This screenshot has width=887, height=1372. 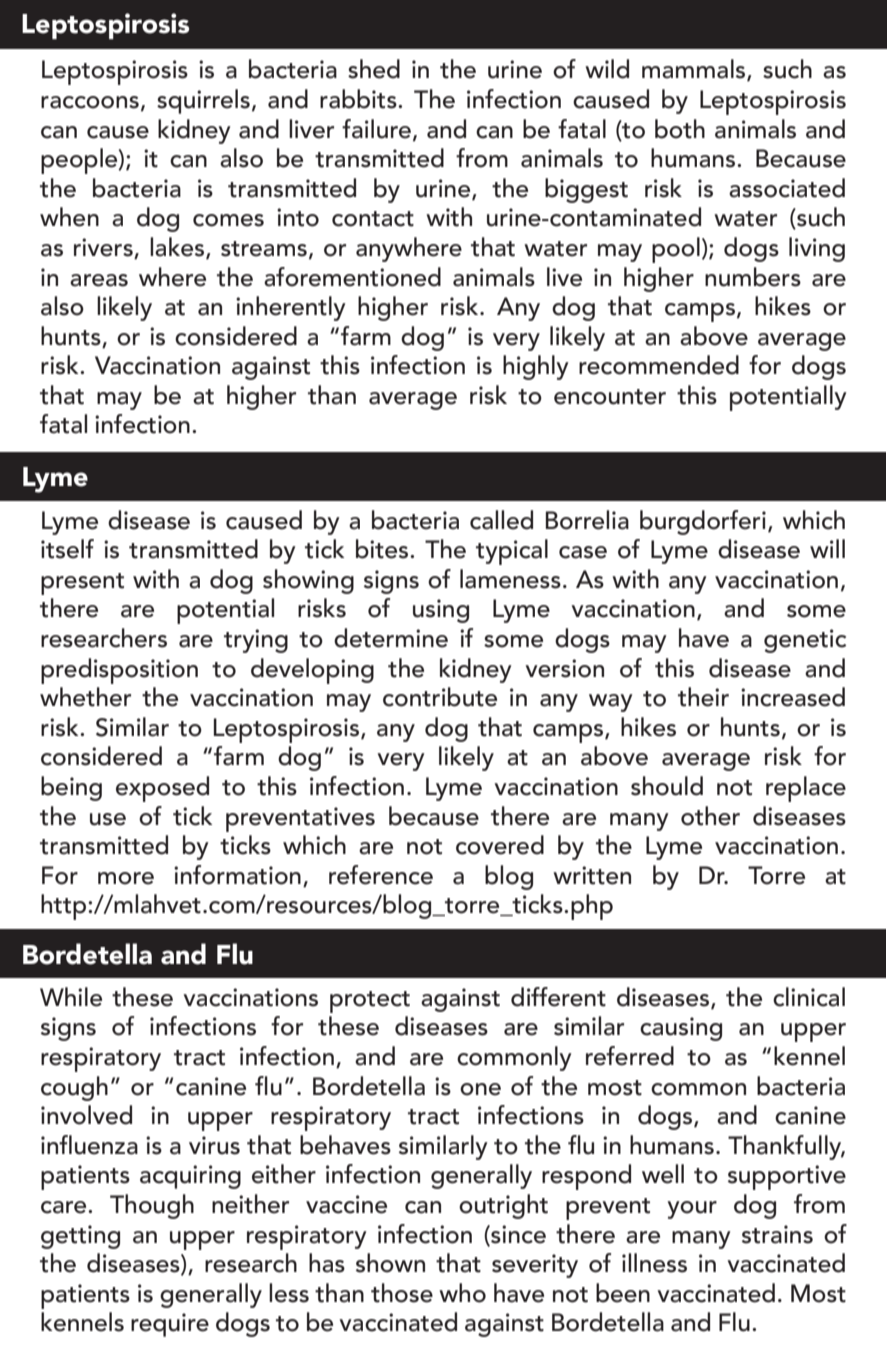 I want to click on comes, so click(x=228, y=220).
